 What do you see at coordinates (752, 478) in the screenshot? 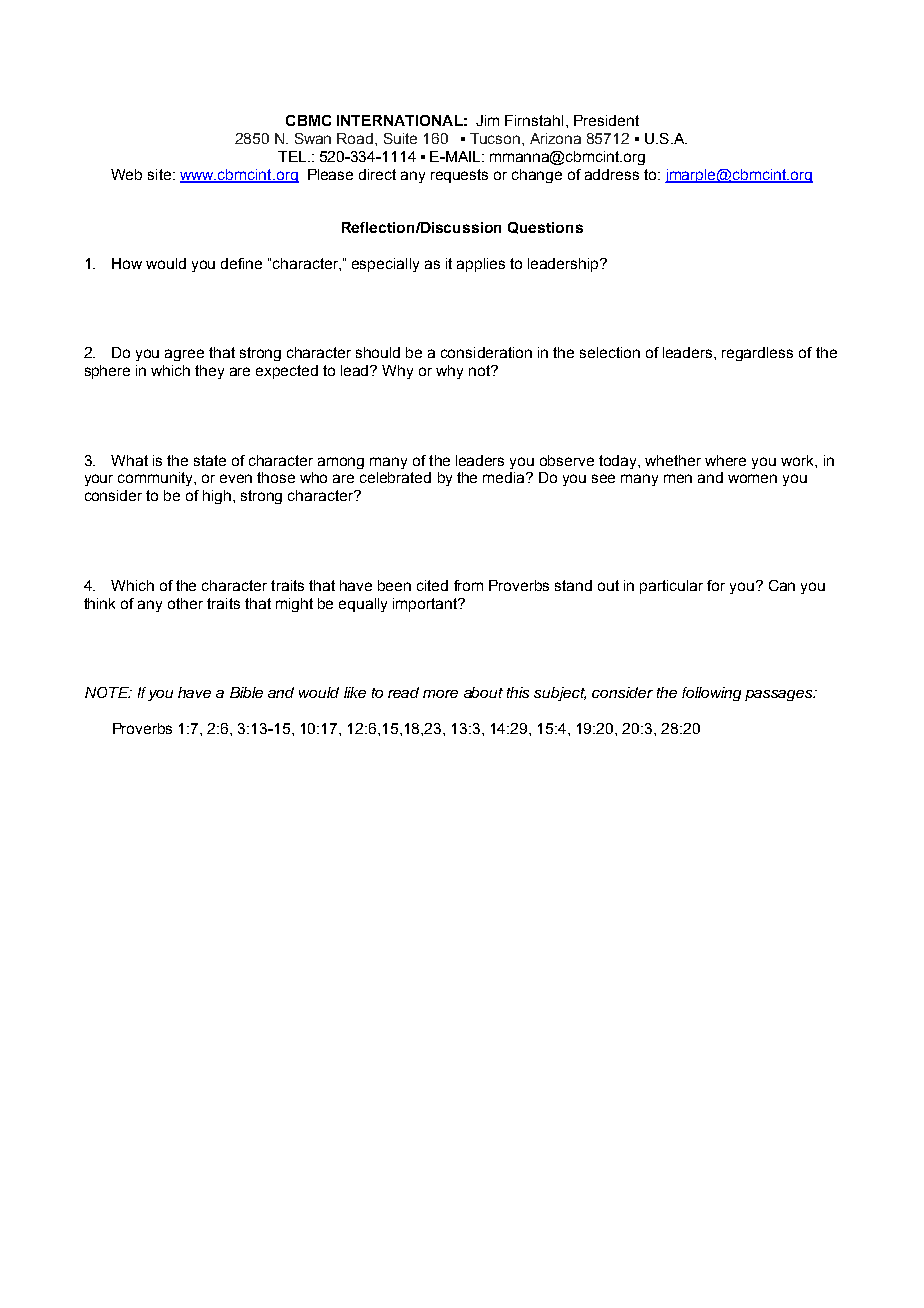
I see `women` at bounding box center [752, 478].
